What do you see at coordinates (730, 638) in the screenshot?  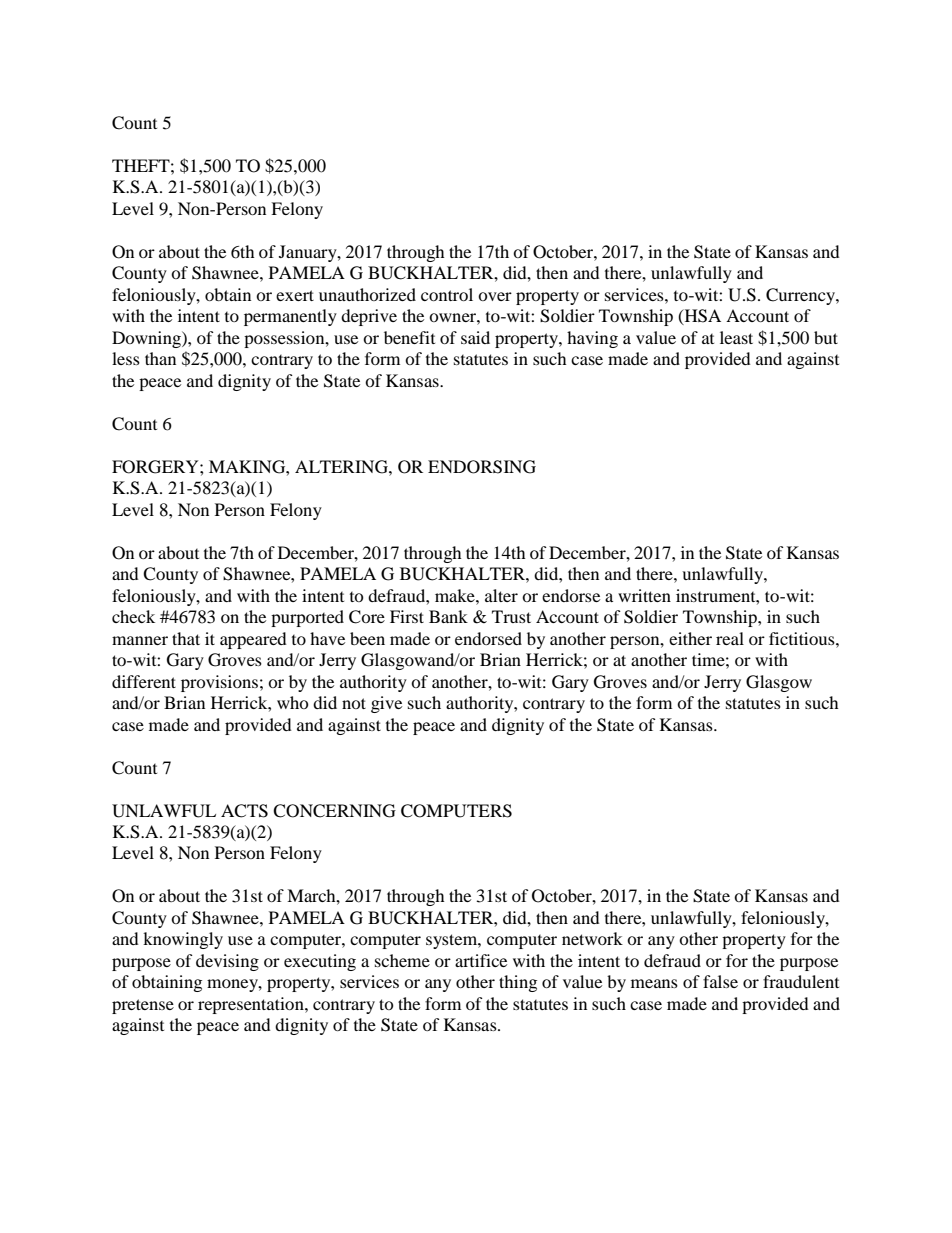 I see `real` at bounding box center [730, 638].
